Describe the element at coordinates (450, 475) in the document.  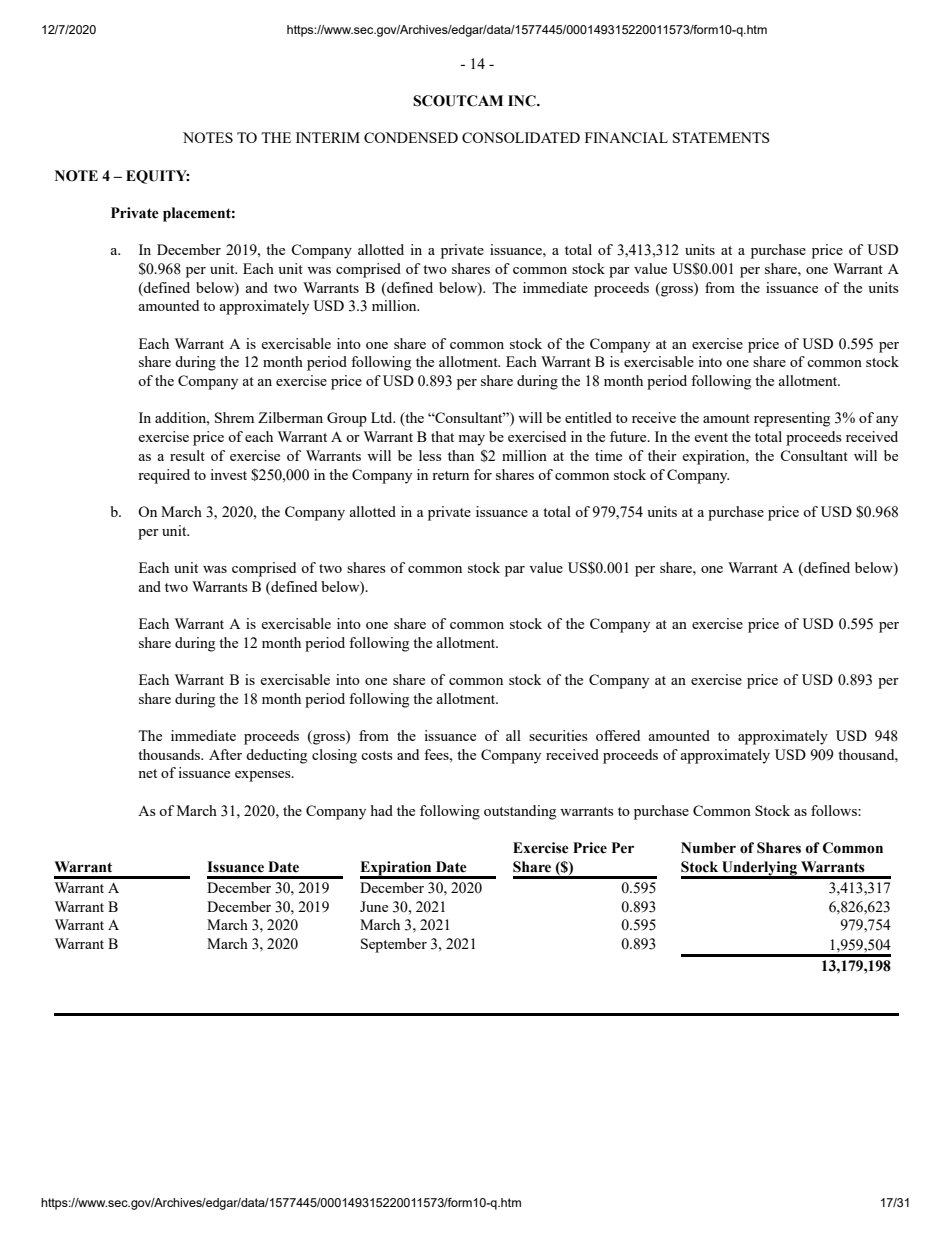
I see `return` at that location.
